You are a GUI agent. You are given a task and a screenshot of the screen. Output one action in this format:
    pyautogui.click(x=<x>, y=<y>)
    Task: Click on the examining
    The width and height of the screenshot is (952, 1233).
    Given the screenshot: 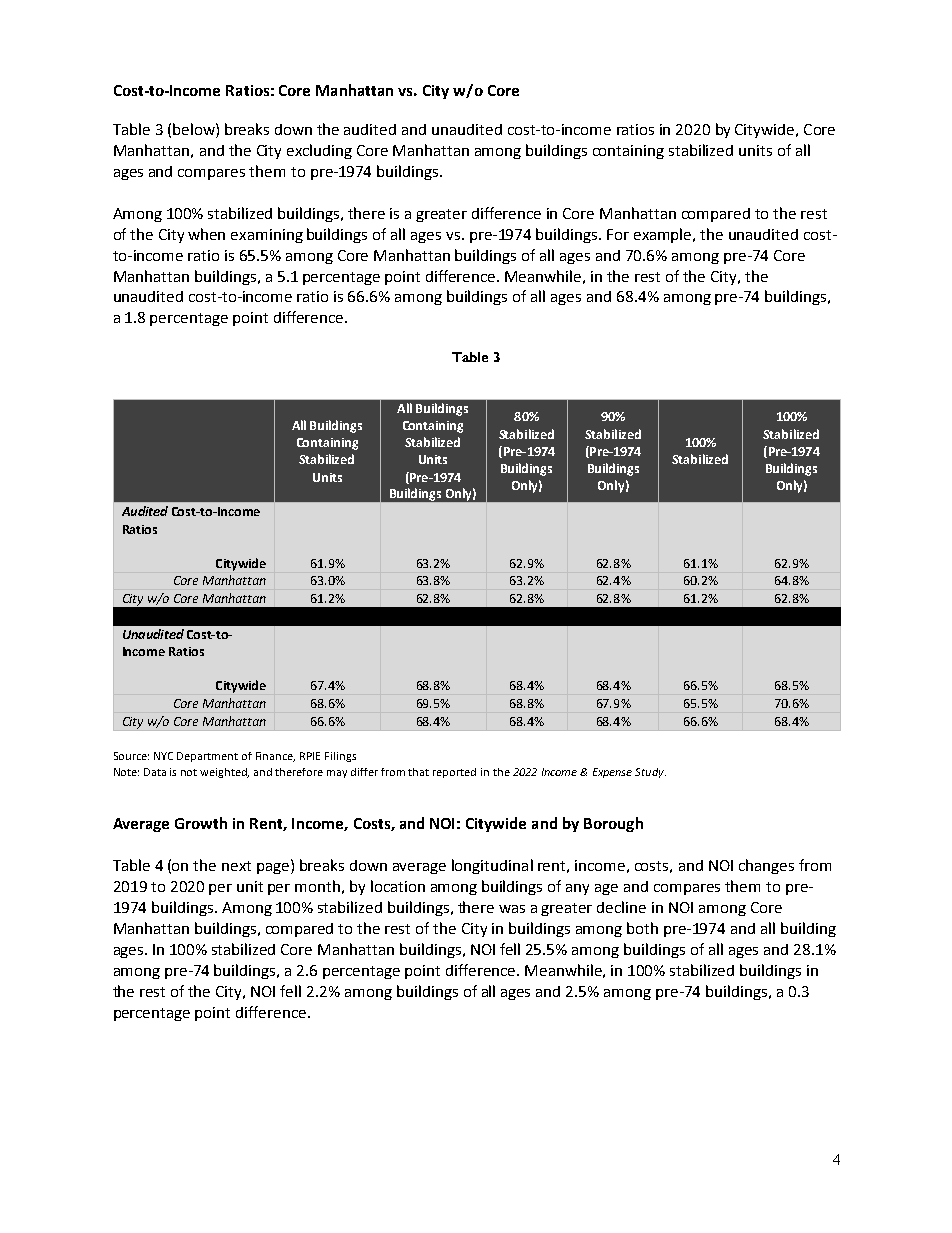 What is the action you would take?
    pyautogui.click(x=267, y=236)
